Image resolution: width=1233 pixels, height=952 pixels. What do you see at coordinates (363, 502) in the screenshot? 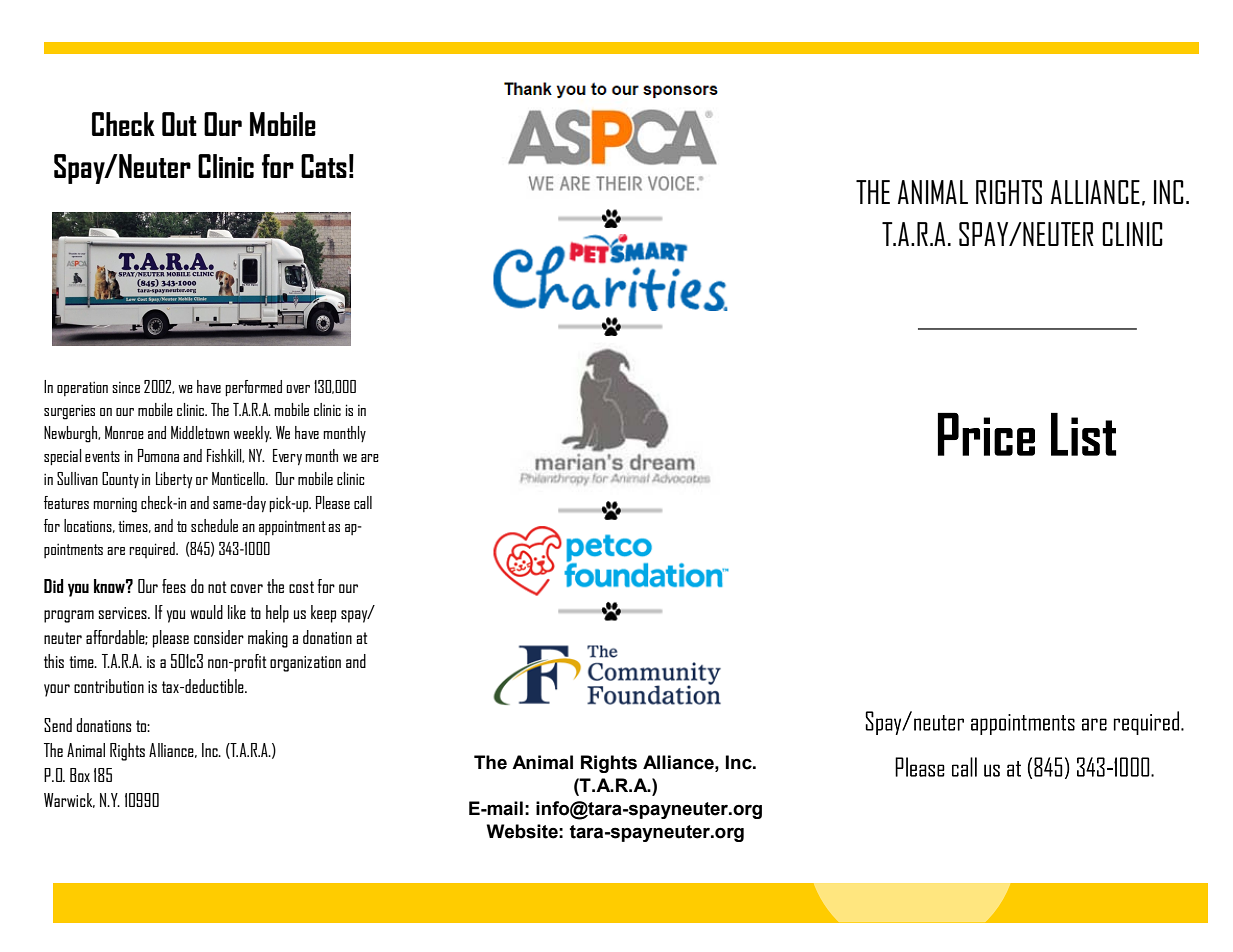
I see `call` at bounding box center [363, 502].
